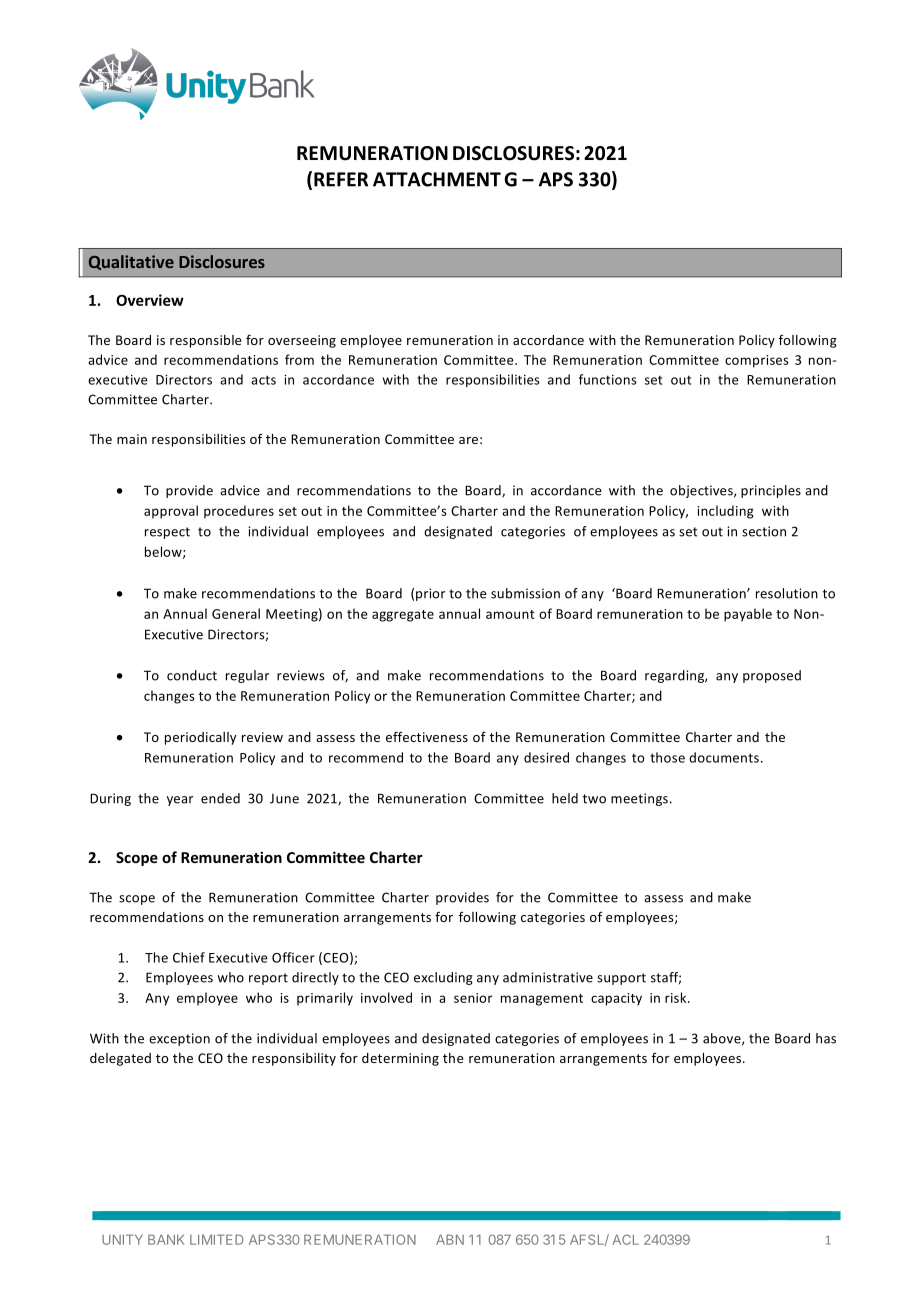 This image has height=1308, width=924. What do you see at coordinates (450, 1239) in the image?
I see `ABN` at bounding box center [450, 1239].
